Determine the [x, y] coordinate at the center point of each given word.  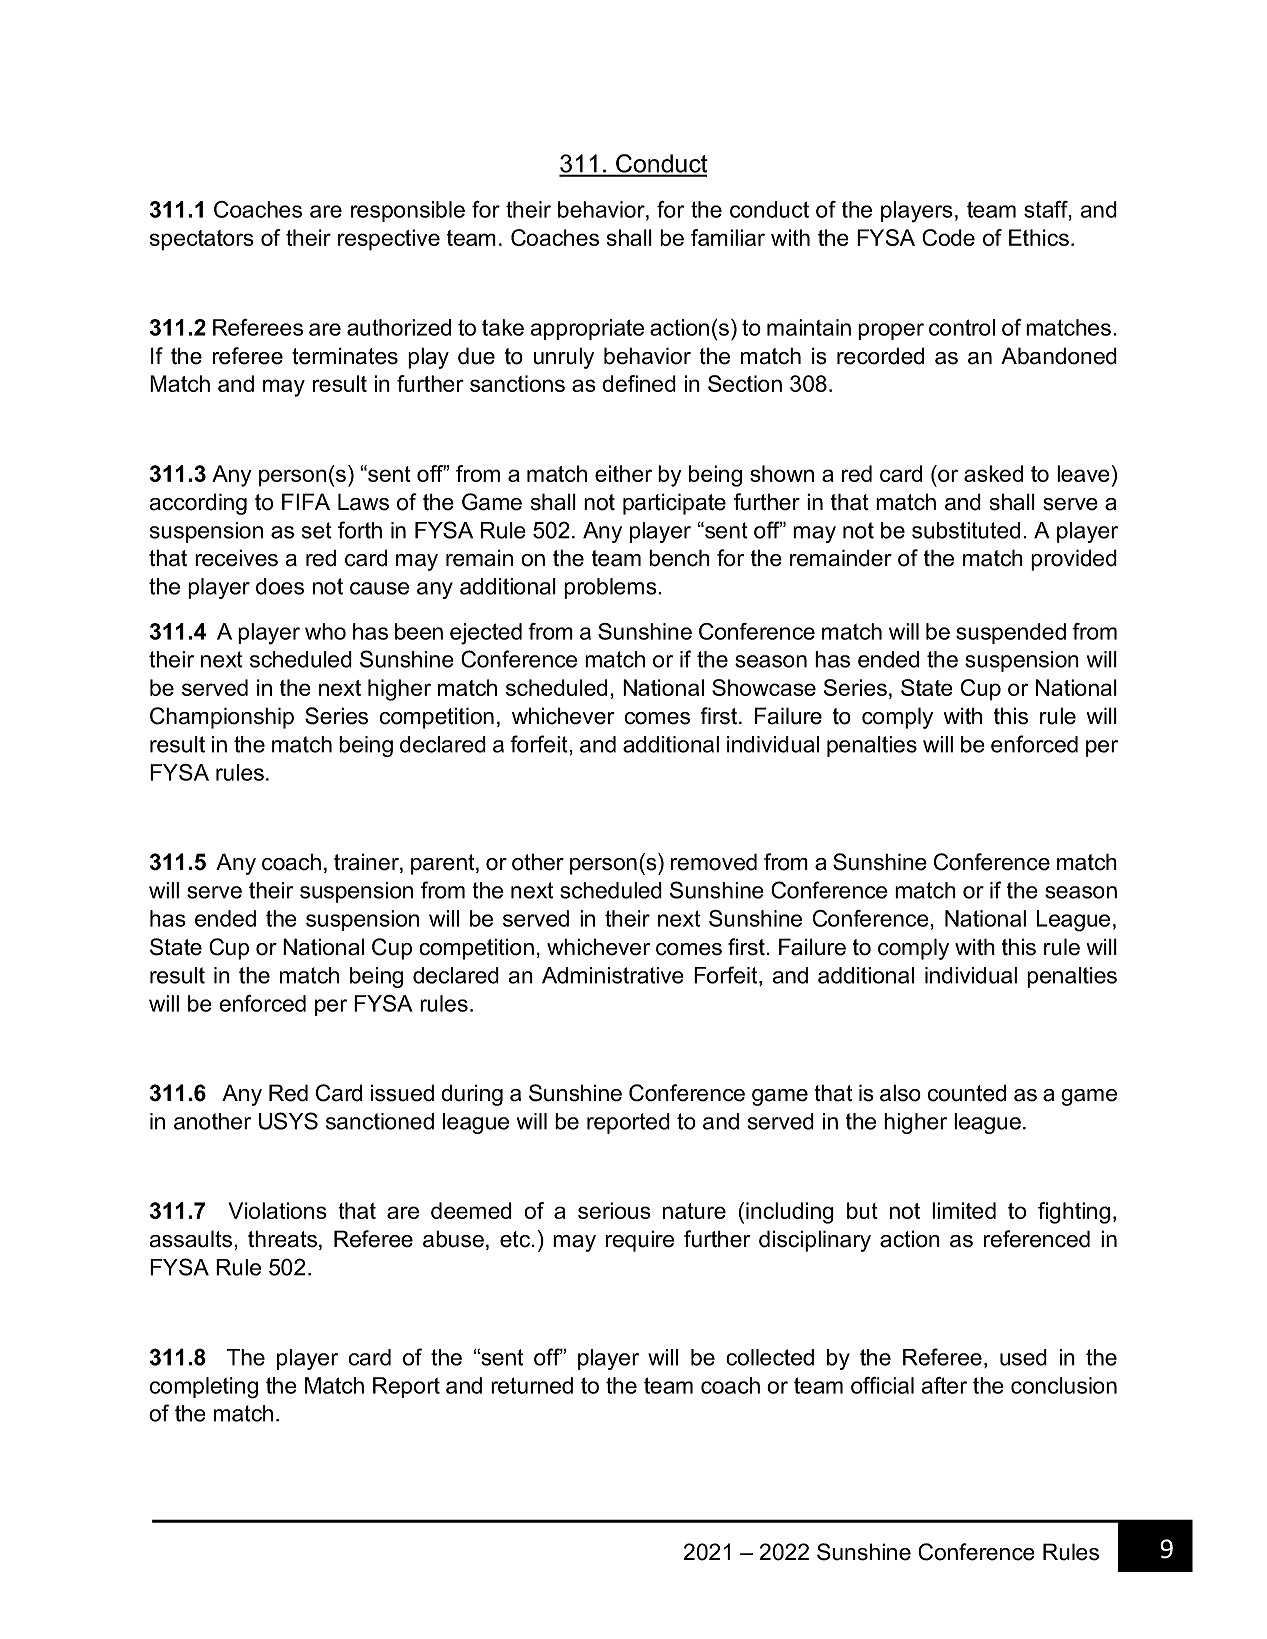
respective [389, 240]
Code [948, 237]
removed [714, 862]
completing [204, 1388]
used [1023, 1357]
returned [532, 1385]
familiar [728, 237]
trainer [367, 863]
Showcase [764, 687]
